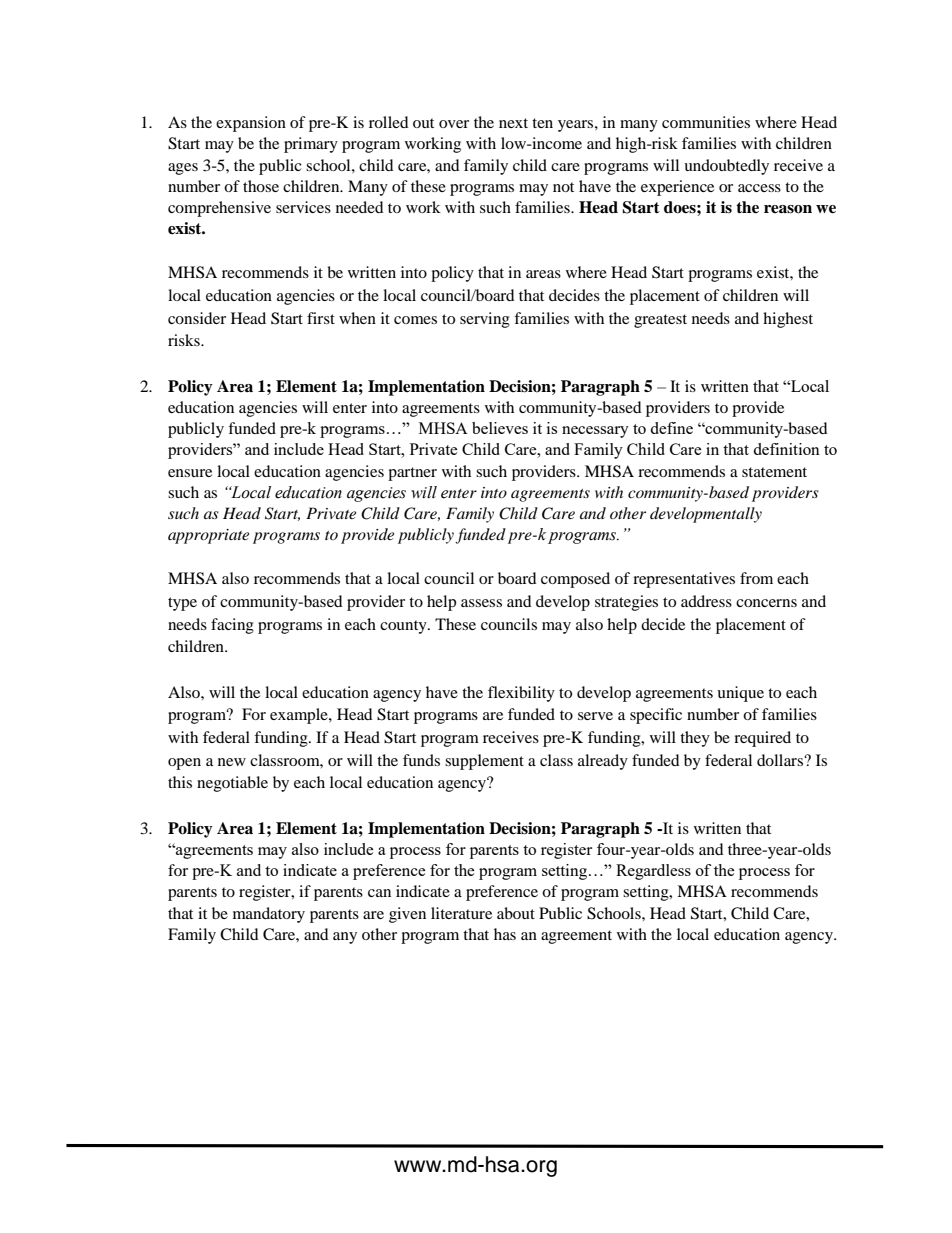  Describe the element at coordinates (660, 321) in the screenshot. I see `greatest` at that location.
